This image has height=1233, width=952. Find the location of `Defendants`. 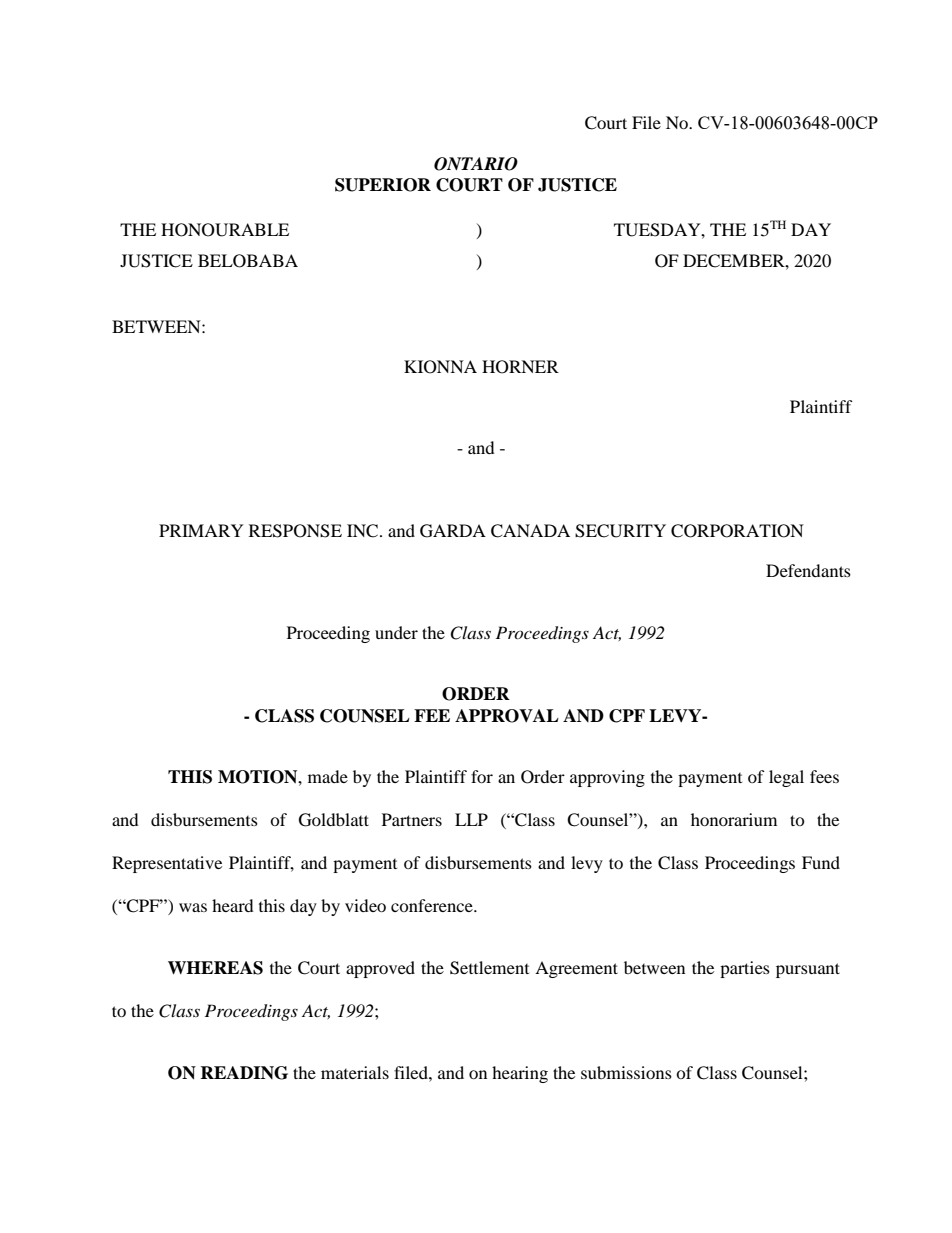

Defendants is located at coordinates (808, 570).
